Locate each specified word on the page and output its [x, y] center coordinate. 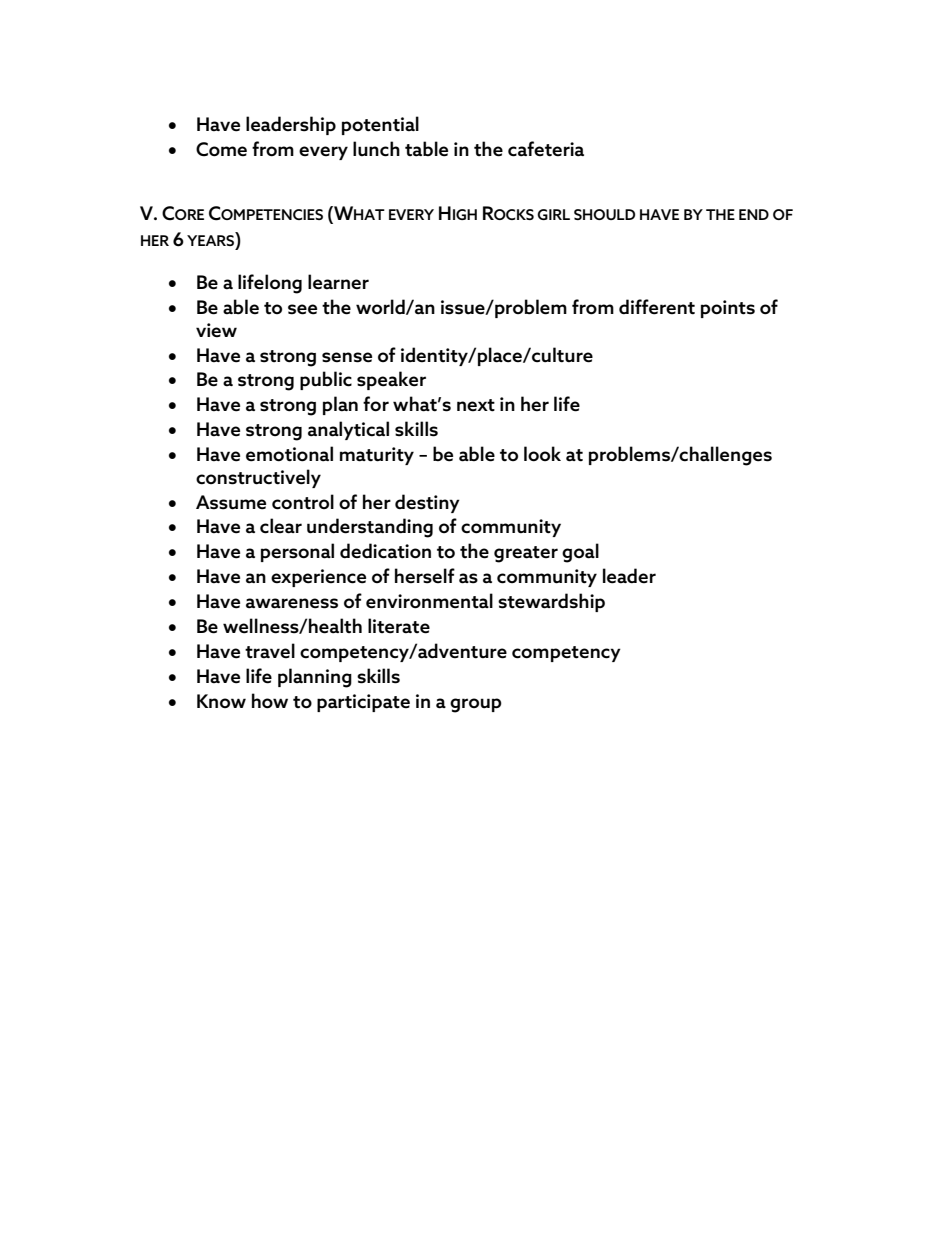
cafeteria [546, 149]
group [476, 705]
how [270, 701]
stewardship [551, 602]
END [754, 214]
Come [221, 149]
